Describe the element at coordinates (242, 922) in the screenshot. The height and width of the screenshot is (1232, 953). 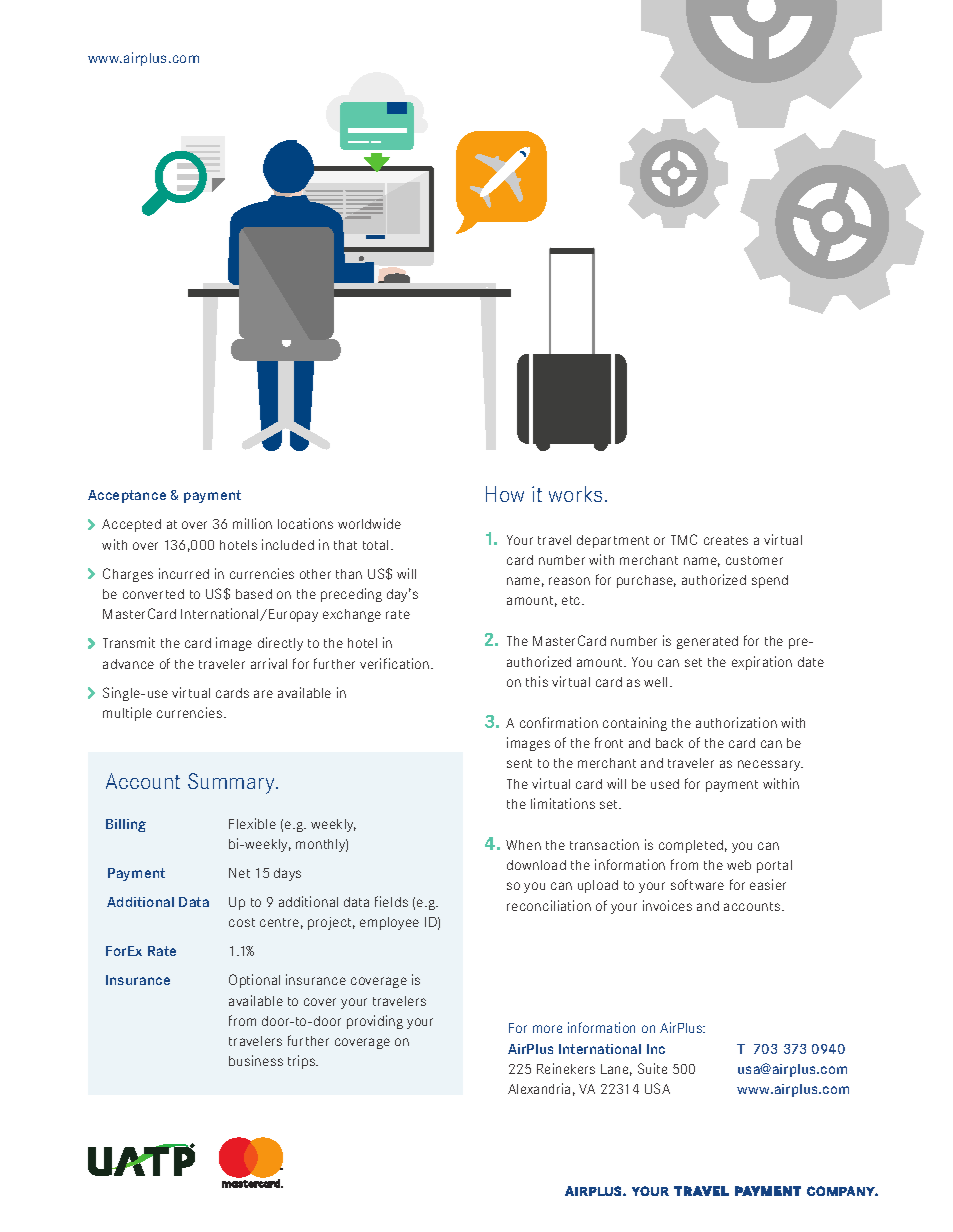
I see `cost` at that location.
